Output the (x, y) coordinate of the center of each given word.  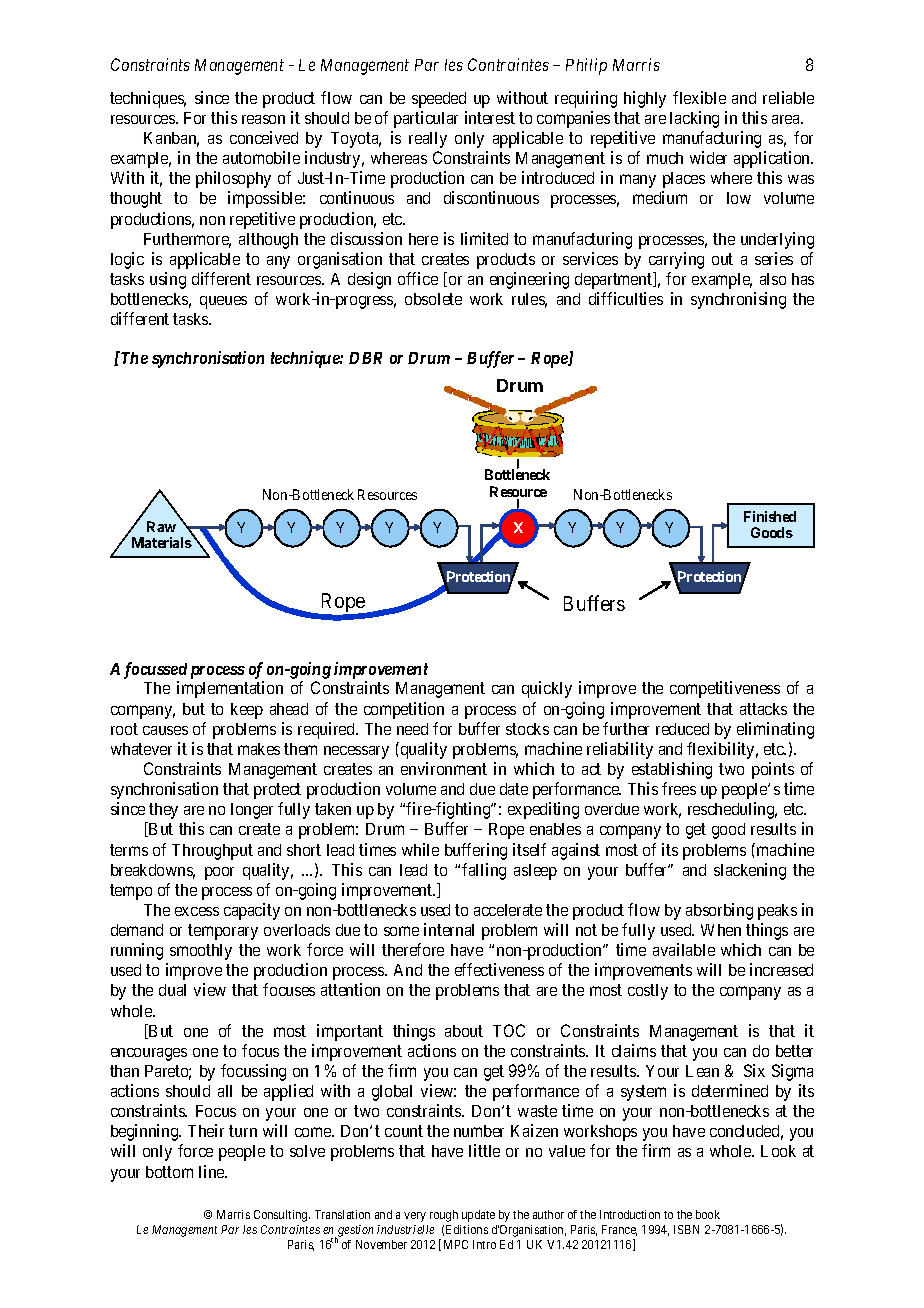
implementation (230, 689)
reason (263, 119)
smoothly (201, 952)
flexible (699, 97)
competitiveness (725, 689)
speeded (439, 100)
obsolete (433, 299)
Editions (467, 1229)
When (721, 930)
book (708, 1214)
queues (223, 302)
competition (404, 710)
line (212, 1171)
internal (449, 929)
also (773, 279)
